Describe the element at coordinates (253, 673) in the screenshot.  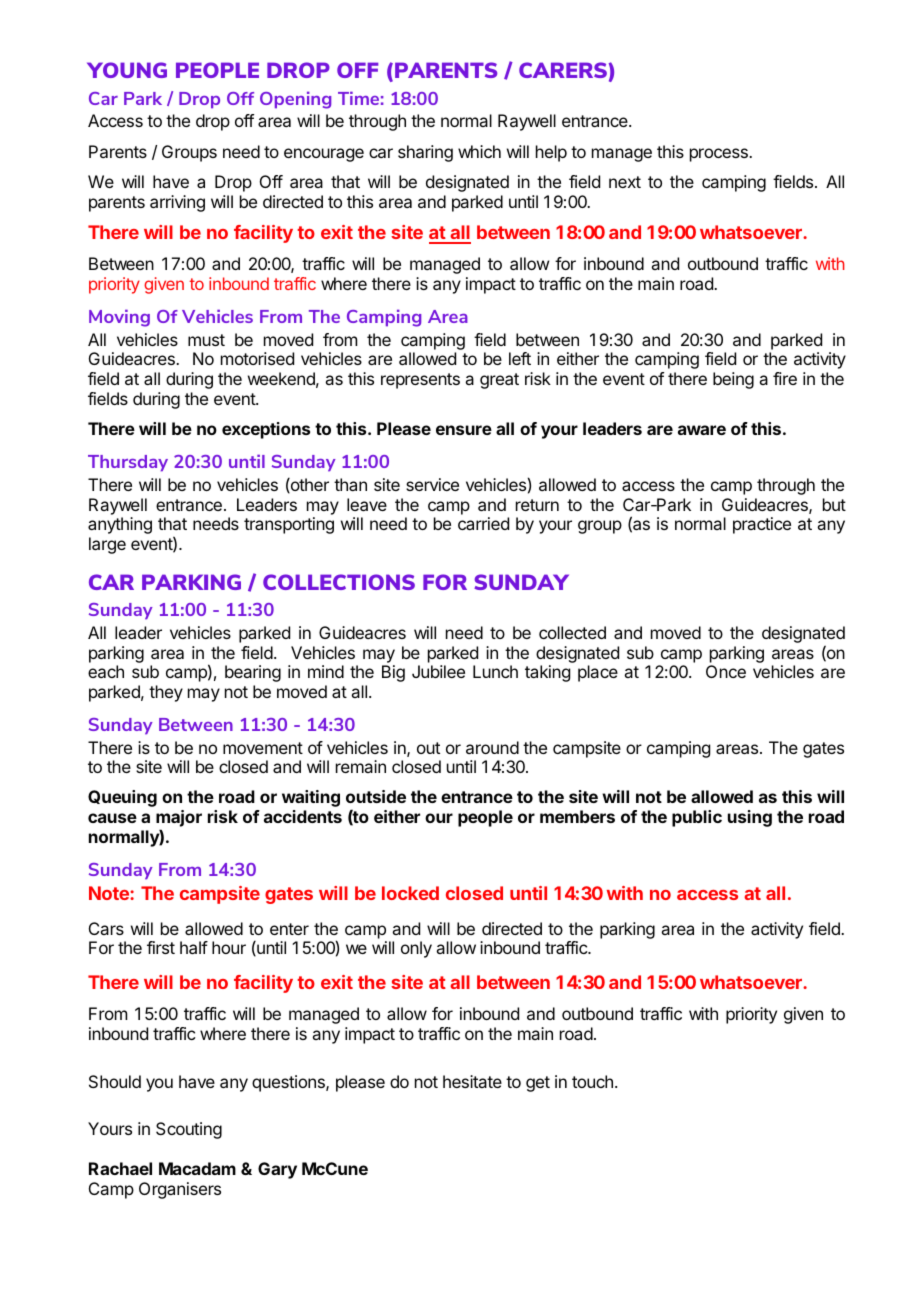
I see `bearing` at that location.
